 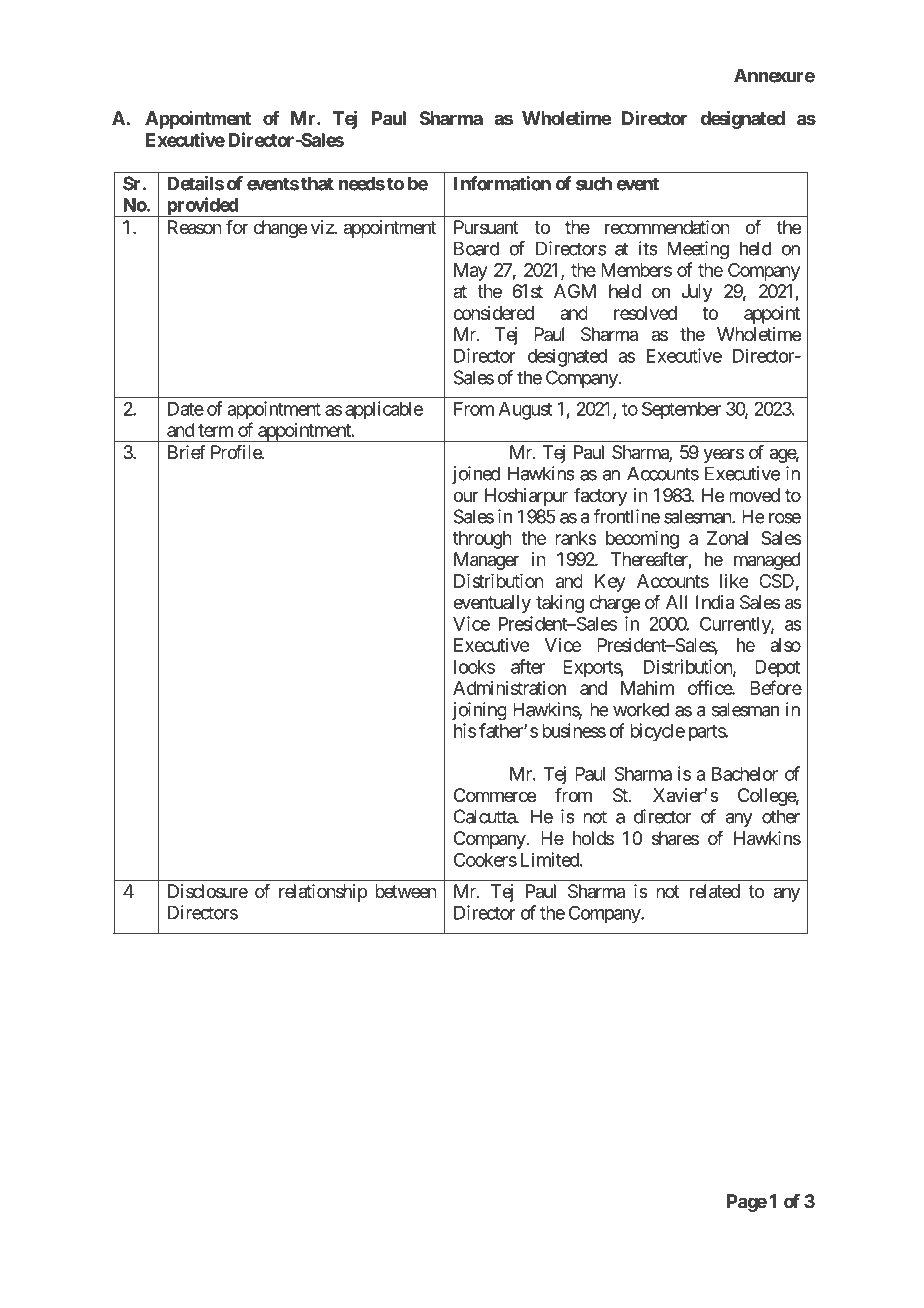 I want to click on August, so click(x=526, y=411).
